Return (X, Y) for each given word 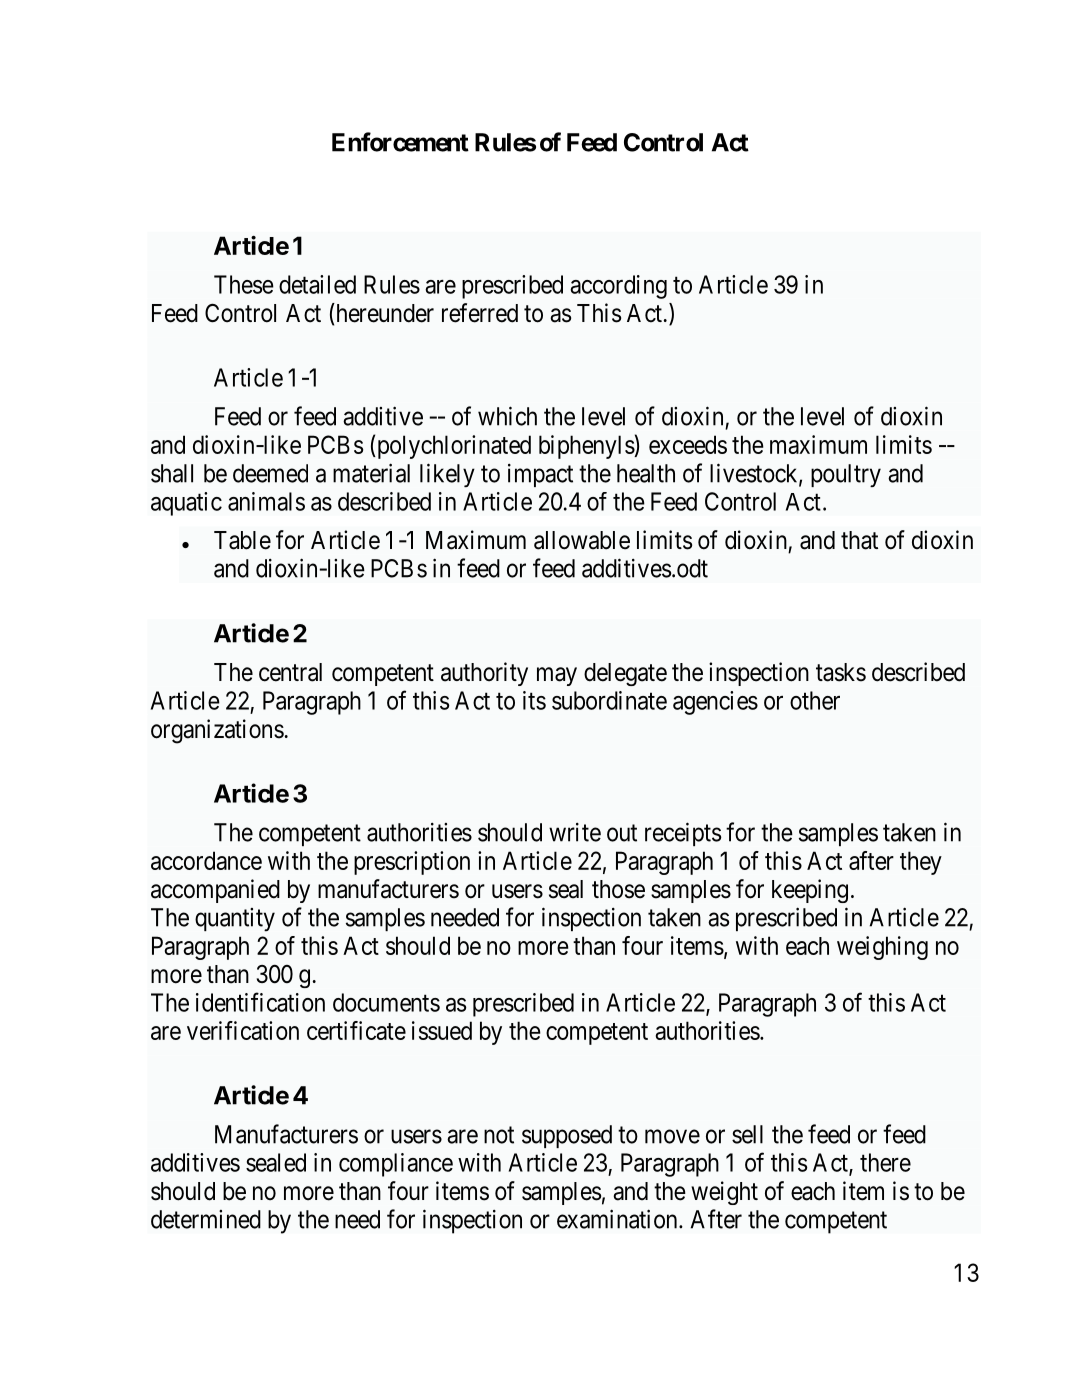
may (557, 676)
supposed (567, 1136)
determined (206, 1219)
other (815, 700)
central (290, 672)
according (618, 287)
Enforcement (400, 142)
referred (480, 313)
